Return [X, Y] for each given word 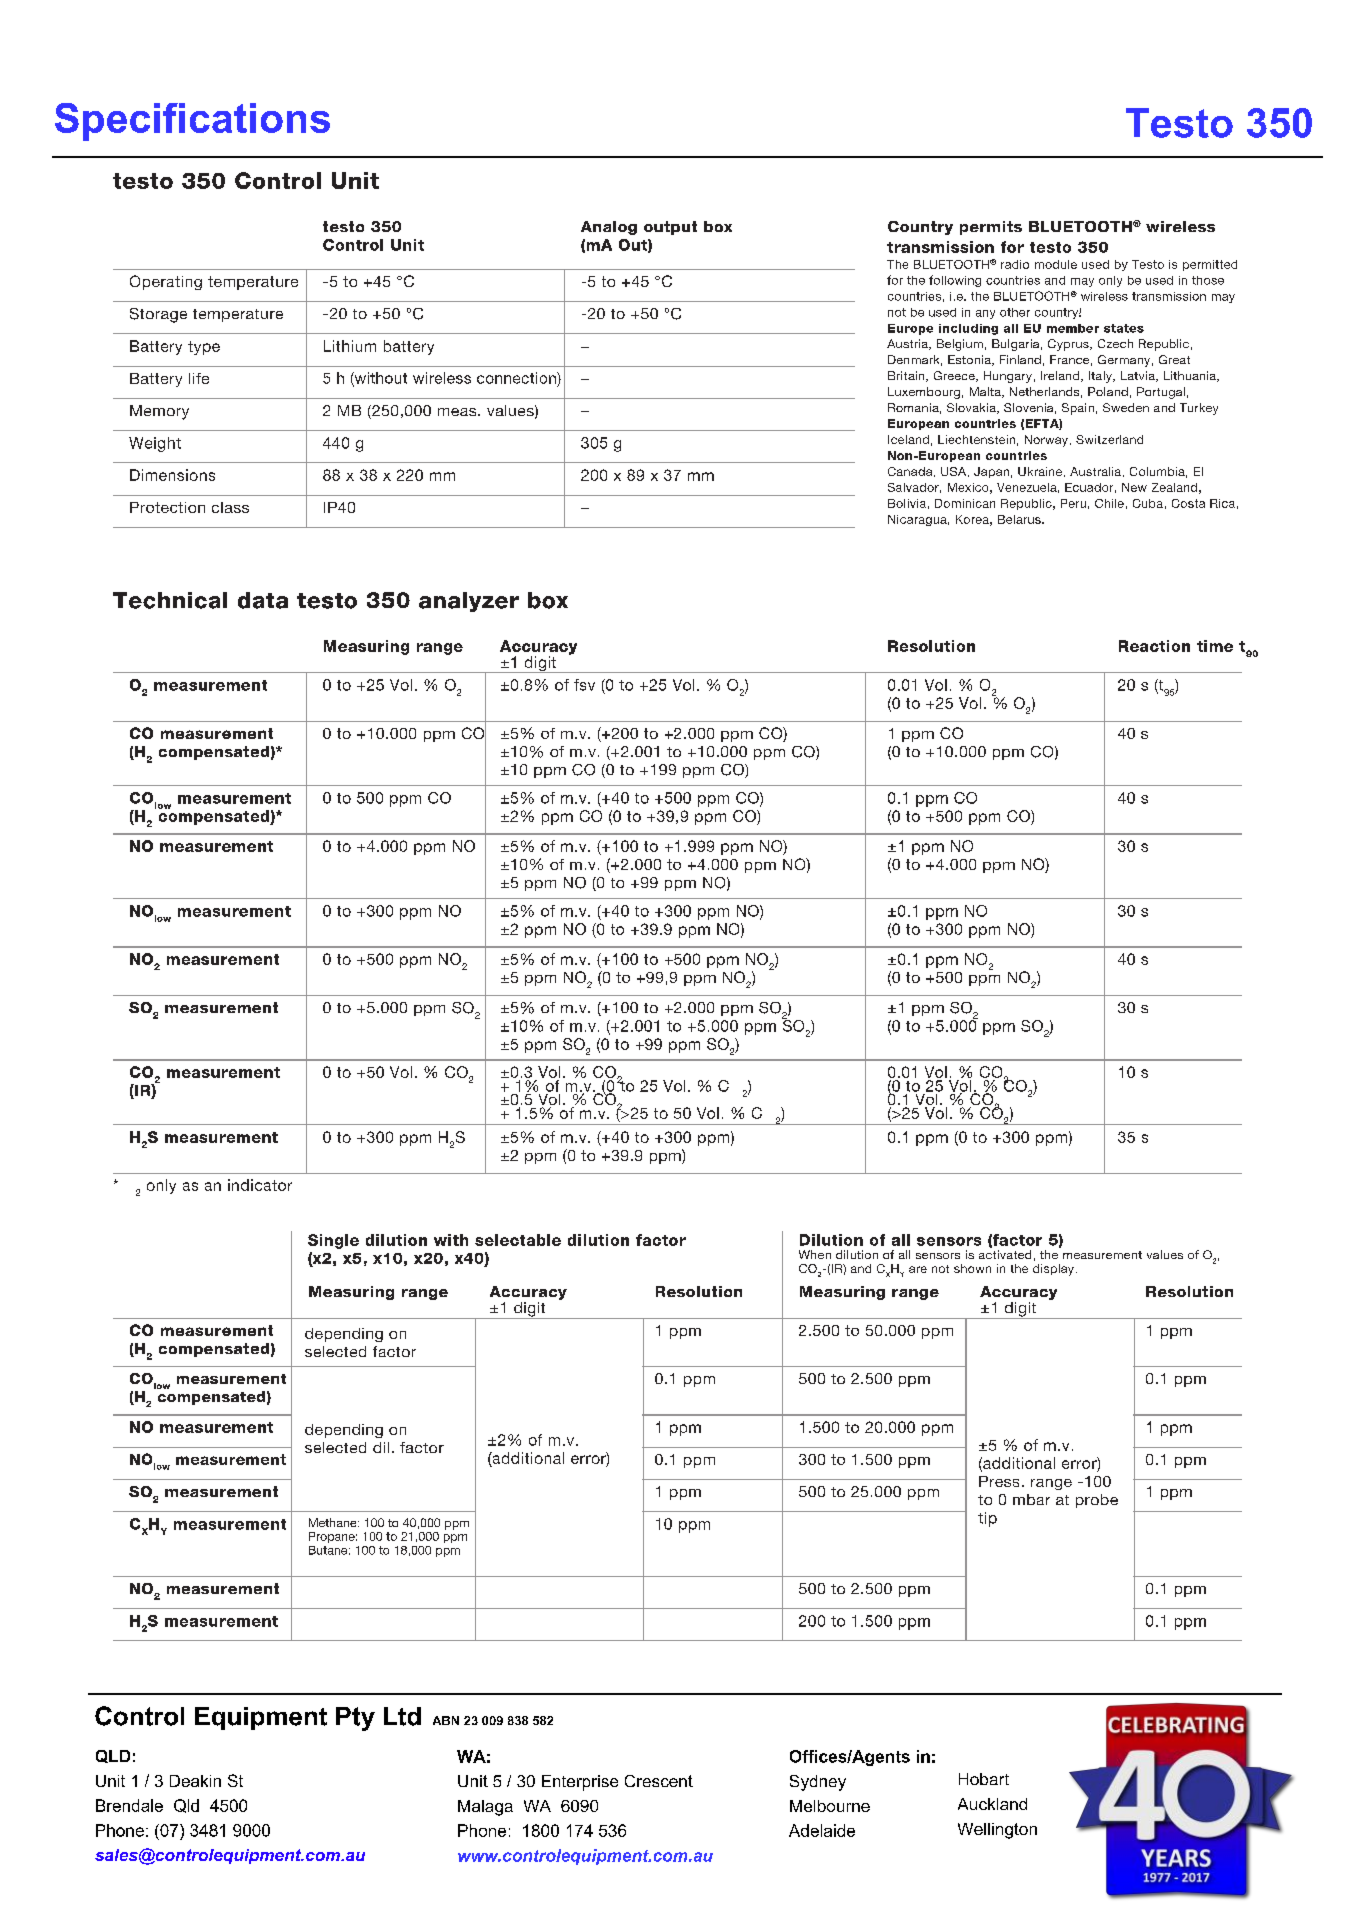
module [1056, 264]
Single [333, 1241]
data [263, 600]
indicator [260, 1185]
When [815, 1254]
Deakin [195, 1781]
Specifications [192, 122]
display [1053, 1270]
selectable [518, 1240]
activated [1005, 1254]
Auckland [992, 1804]
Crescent [659, 1781]
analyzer [469, 602]
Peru [1073, 503]
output [670, 228]
